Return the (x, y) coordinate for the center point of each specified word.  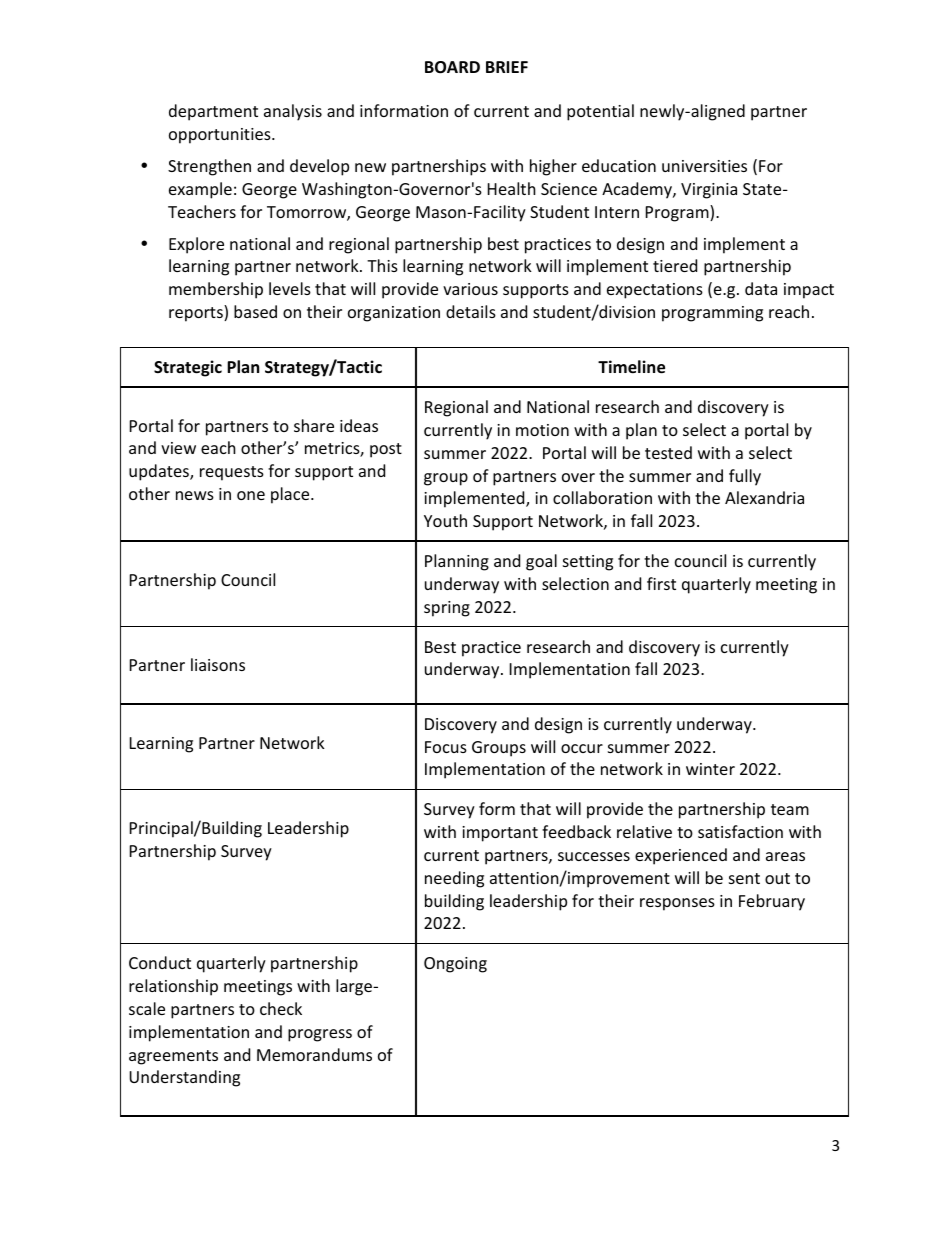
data (761, 288)
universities (704, 166)
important (500, 834)
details (471, 311)
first (661, 583)
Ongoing (455, 965)
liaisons (218, 664)
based (255, 311)
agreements (173, 1057)
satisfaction (740, 831)
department (213, 112)
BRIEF (507, 67)
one (251, 495)
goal (541, 562)
